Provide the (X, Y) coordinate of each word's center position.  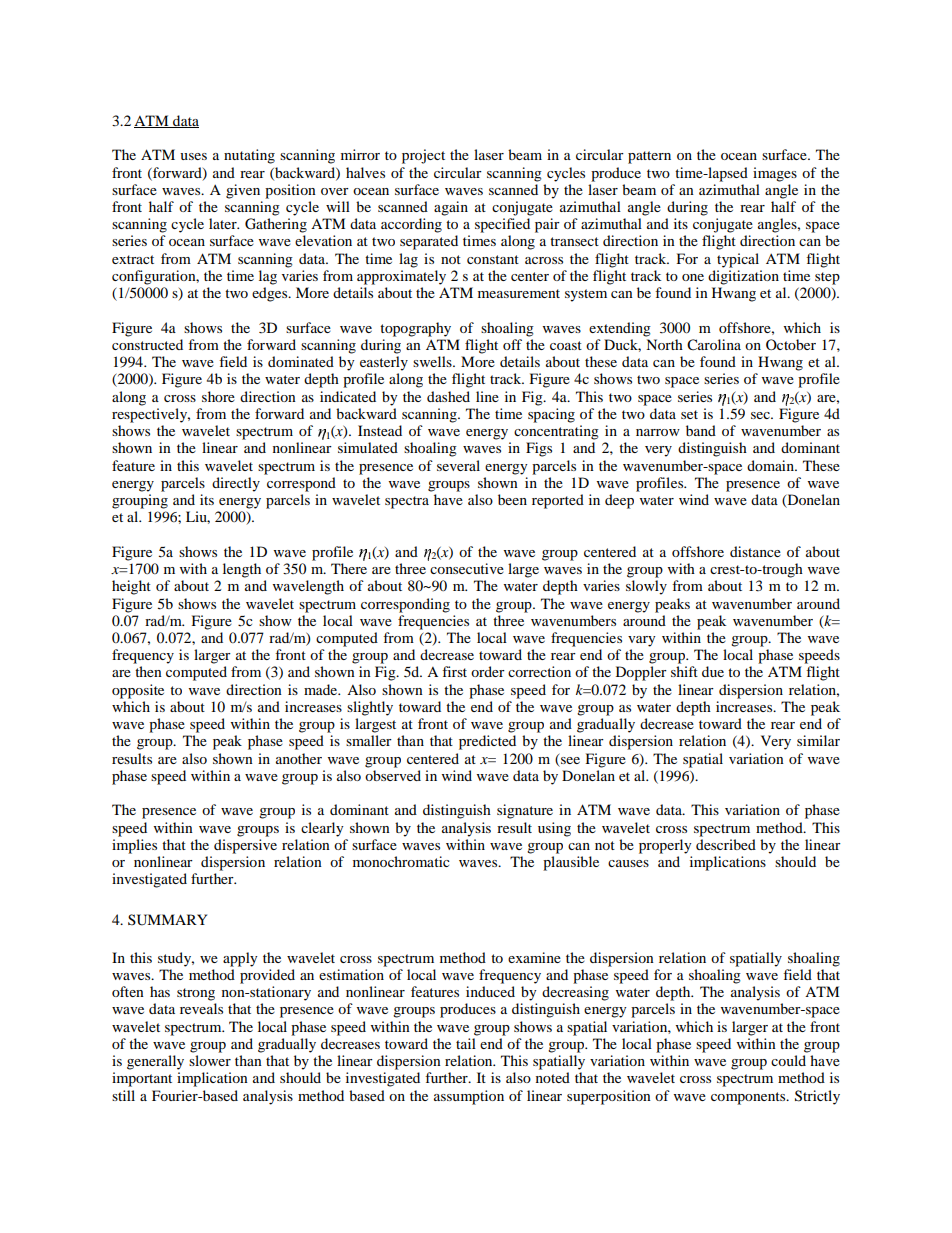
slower (210, 1060)
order (488, 671)
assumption (469, 1097)
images (775, 174)
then (148, 671)
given (243, 191)
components (749, 1098)
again (451, 208)
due (713, 671)
